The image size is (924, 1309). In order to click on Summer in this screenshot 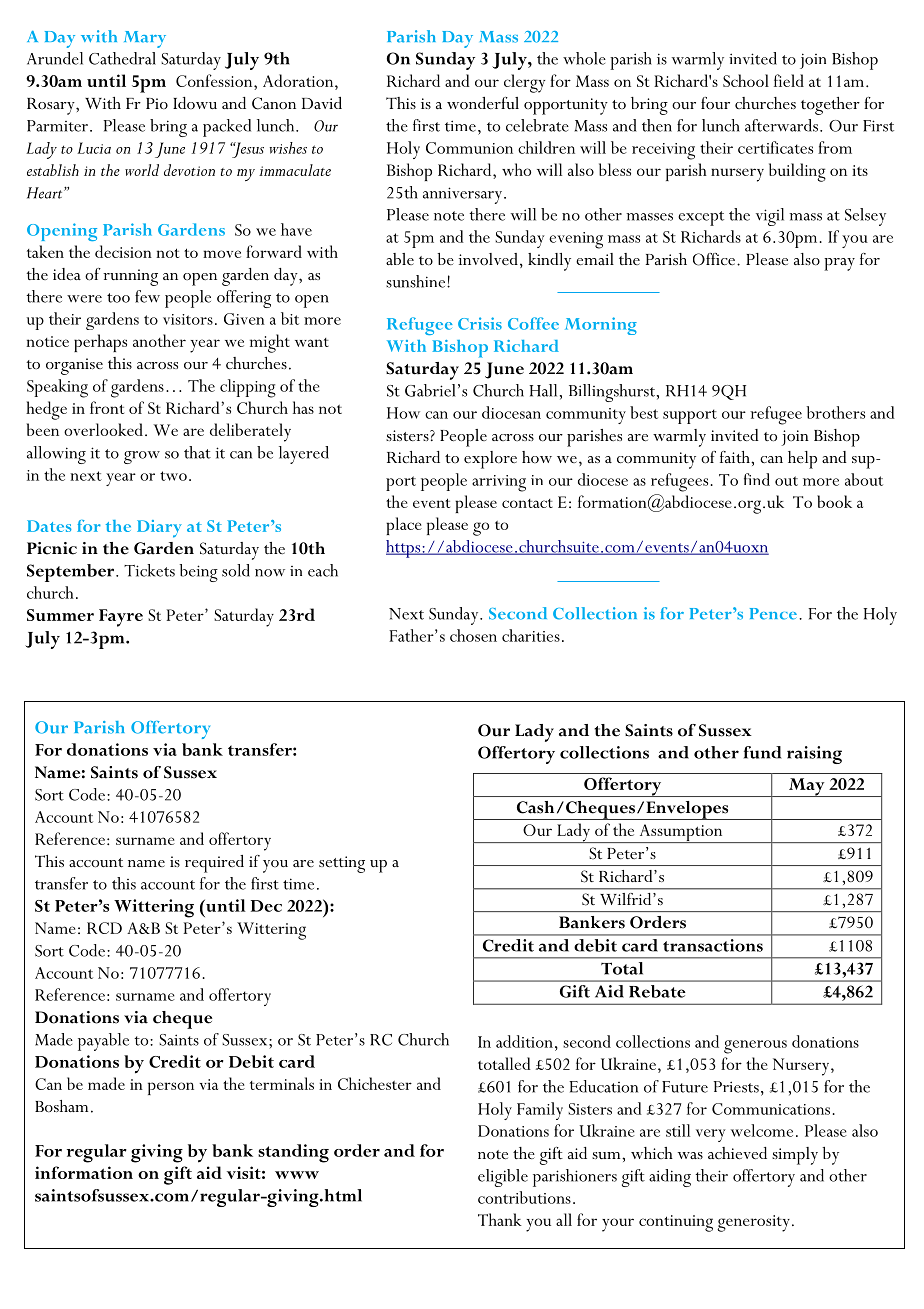, I will do `click(60, 615)`.
